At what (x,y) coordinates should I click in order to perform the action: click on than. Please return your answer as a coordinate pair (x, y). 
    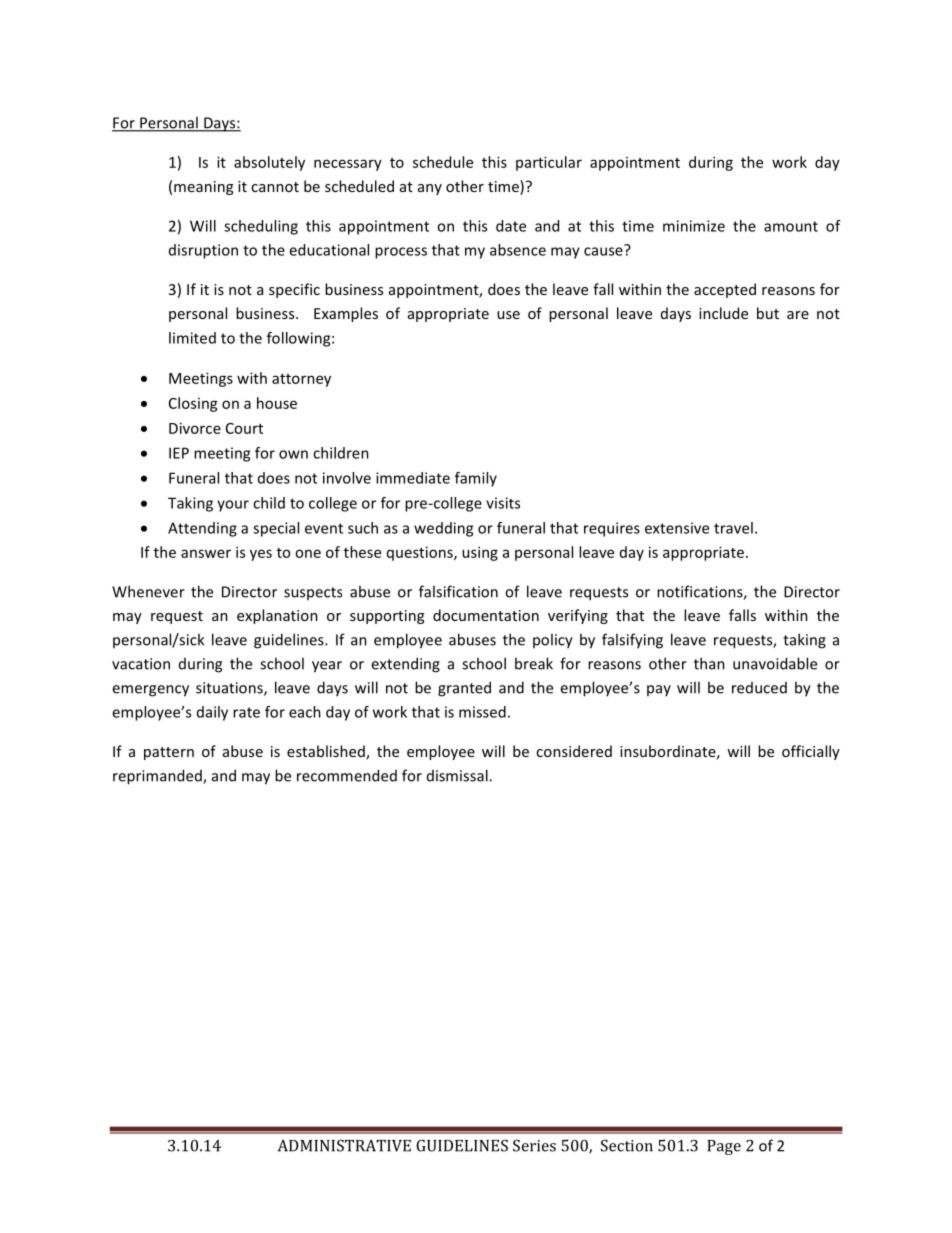
    Looking at the image, I should click on (709, 663).
